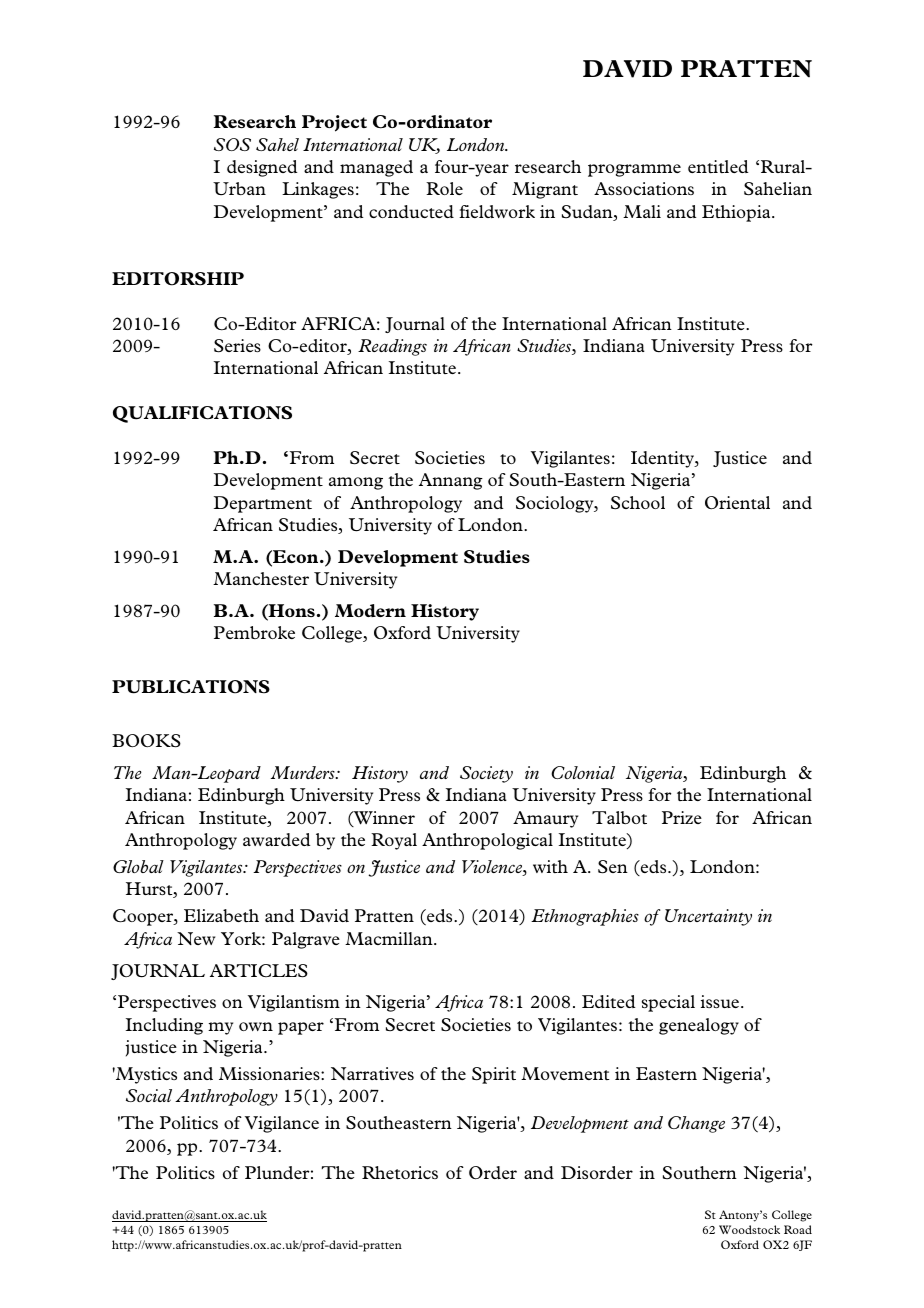 This document has height=1308, width=924. I want to click on Spirit, so click(494, 1075).
